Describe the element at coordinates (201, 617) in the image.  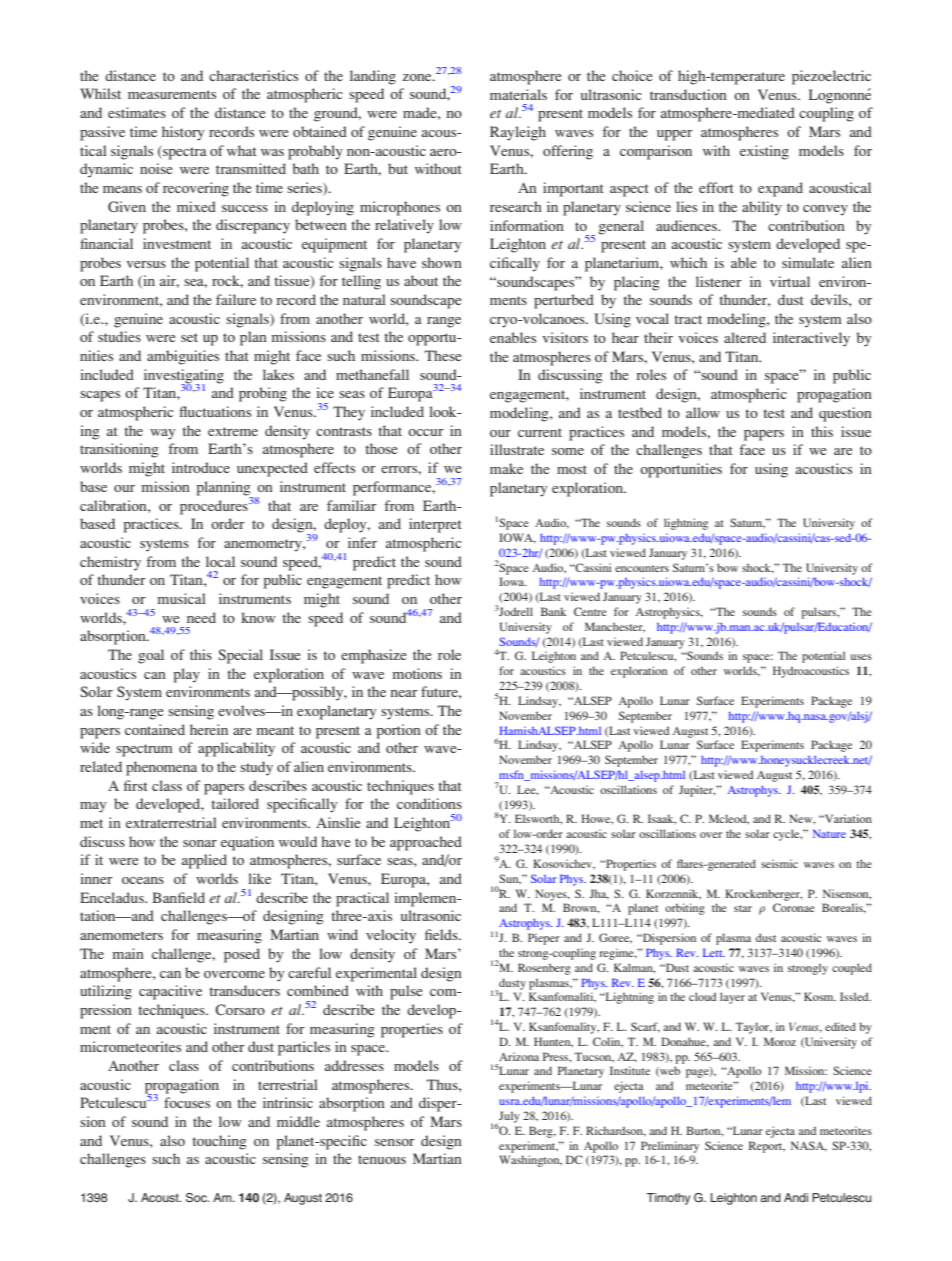
I see `need` at that location.
